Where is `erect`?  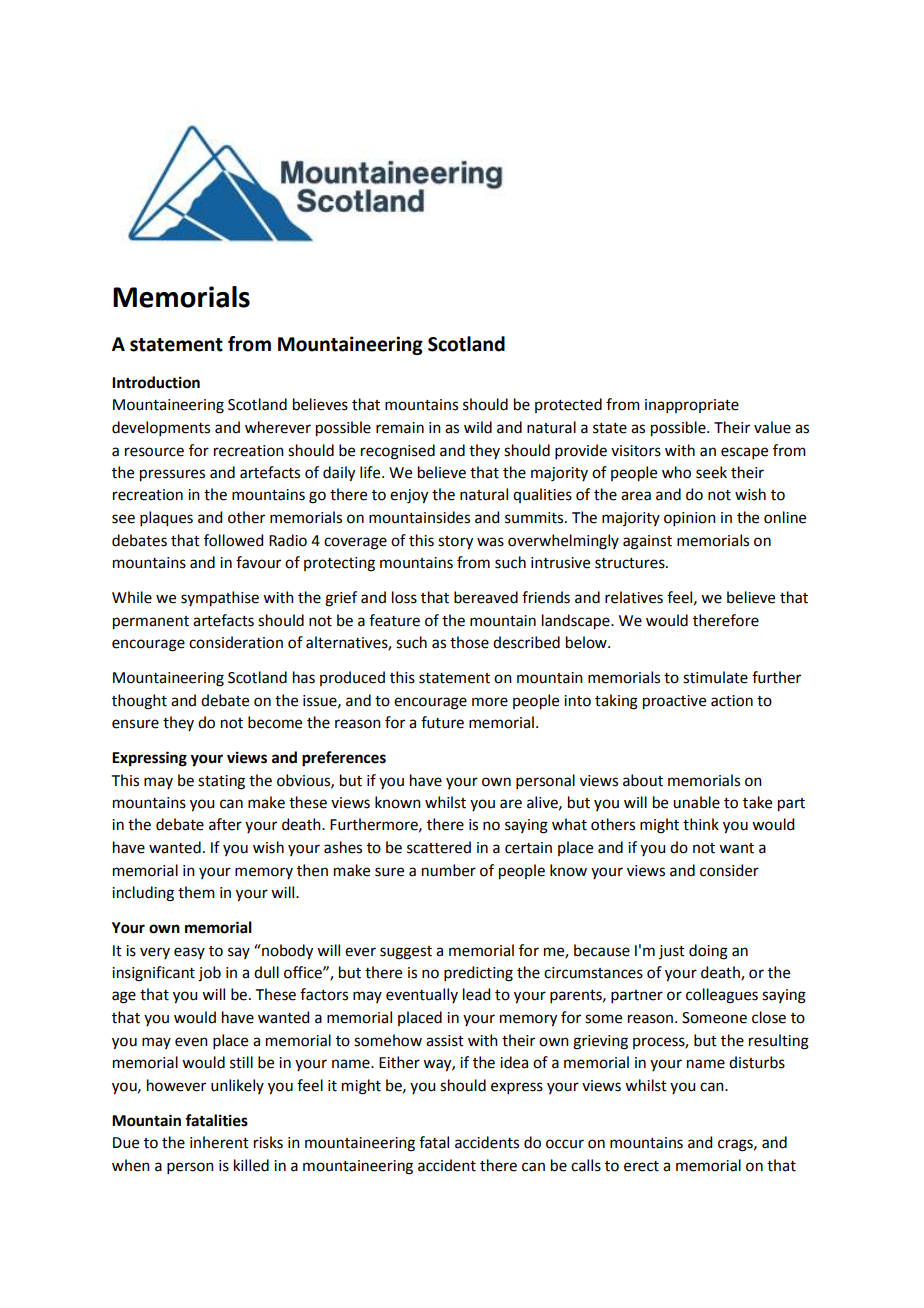 erect is located at coordinates (641, 1166).
